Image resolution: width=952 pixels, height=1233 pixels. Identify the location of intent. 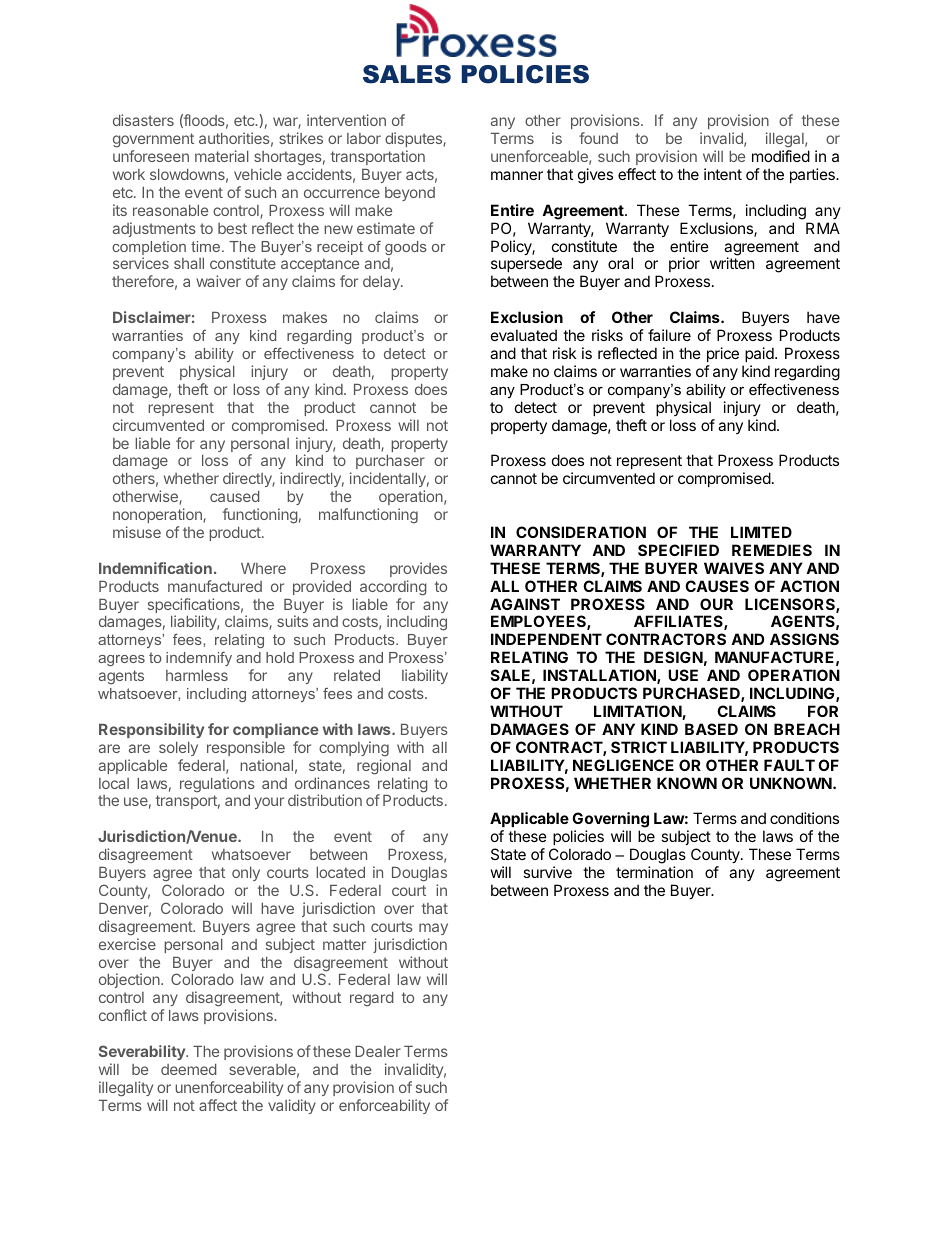
(723, 174).
